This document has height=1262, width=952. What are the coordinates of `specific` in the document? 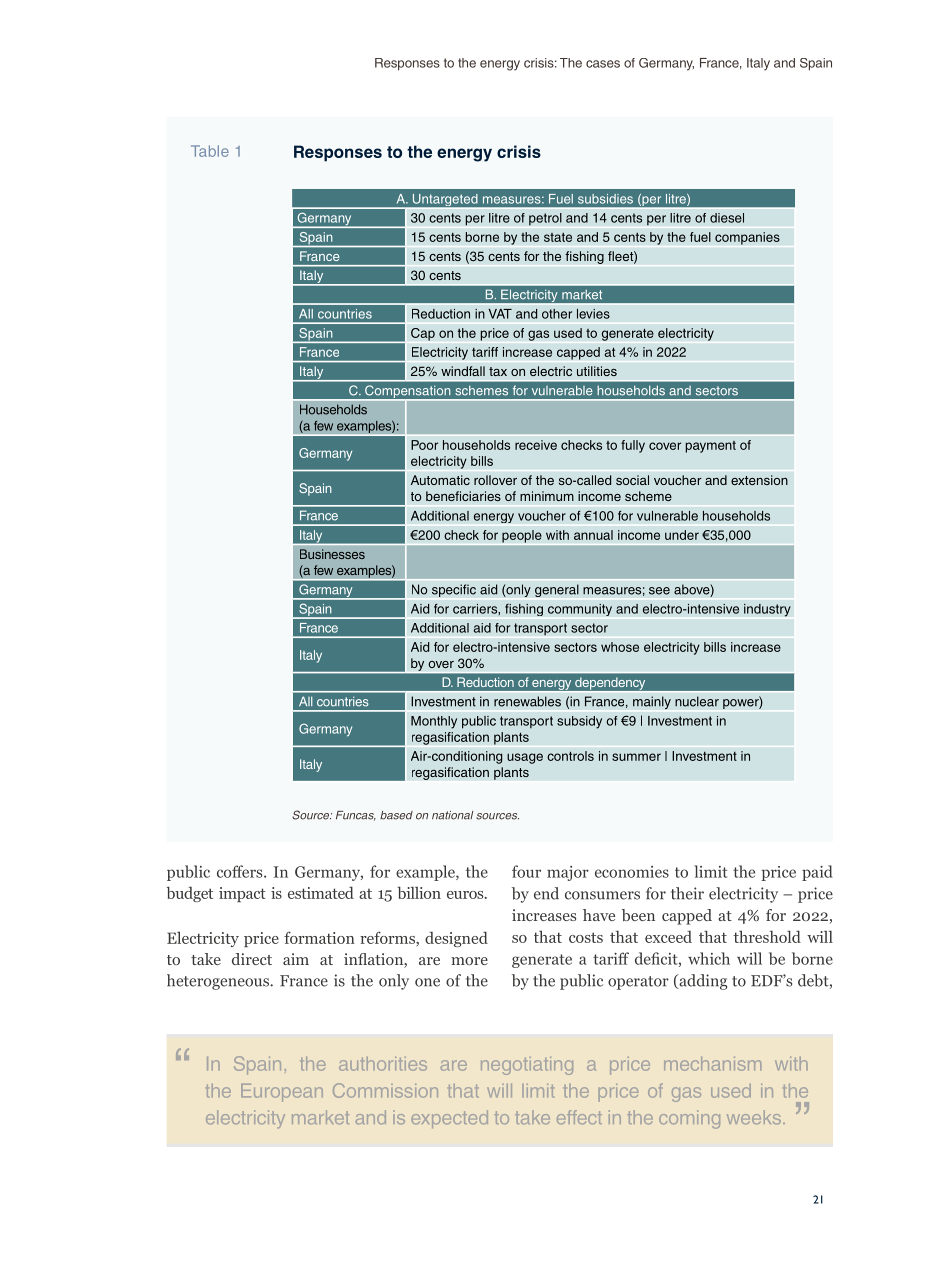 It's located at (454, 590).
